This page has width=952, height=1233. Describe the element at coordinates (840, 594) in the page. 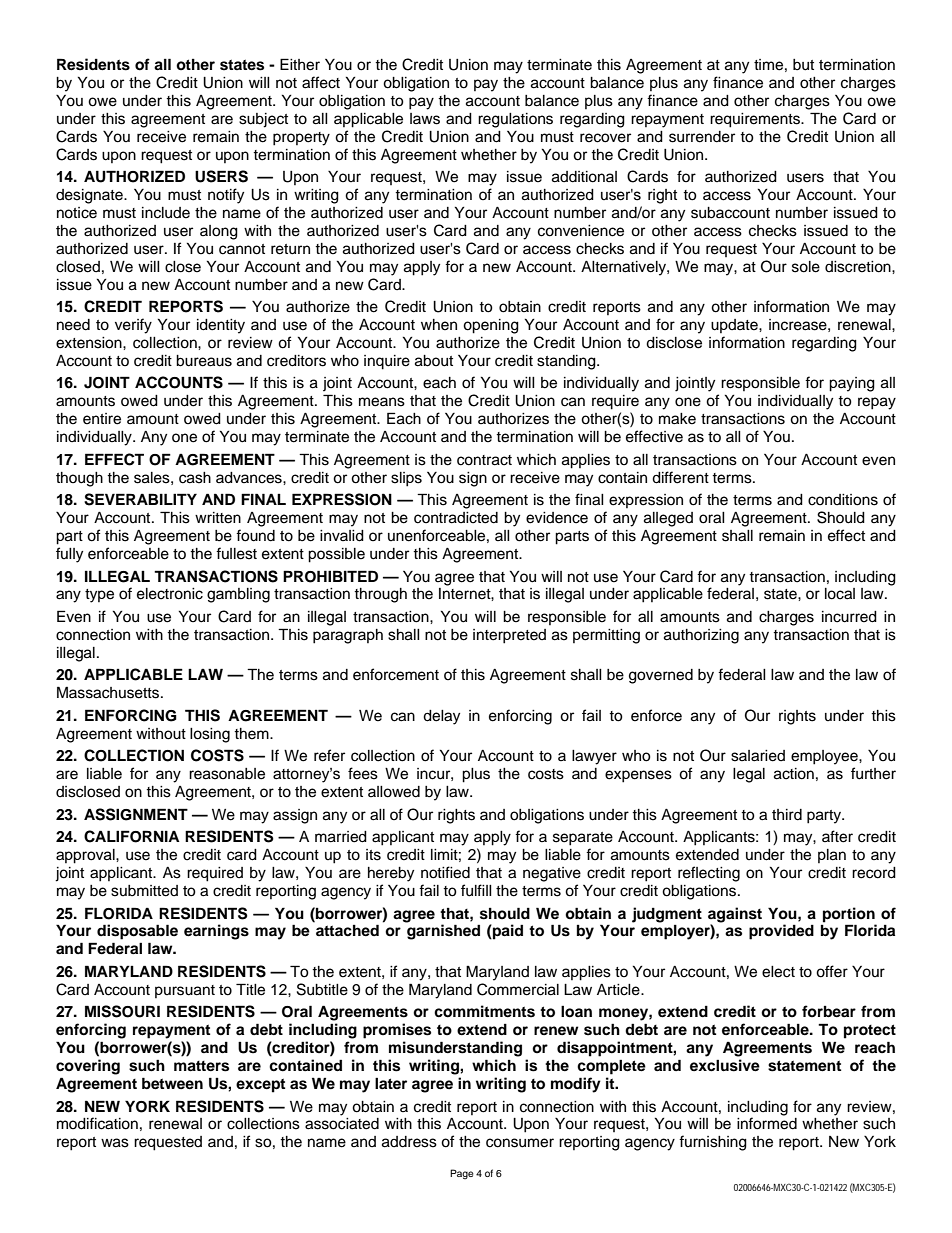

I see `local` at that location.
